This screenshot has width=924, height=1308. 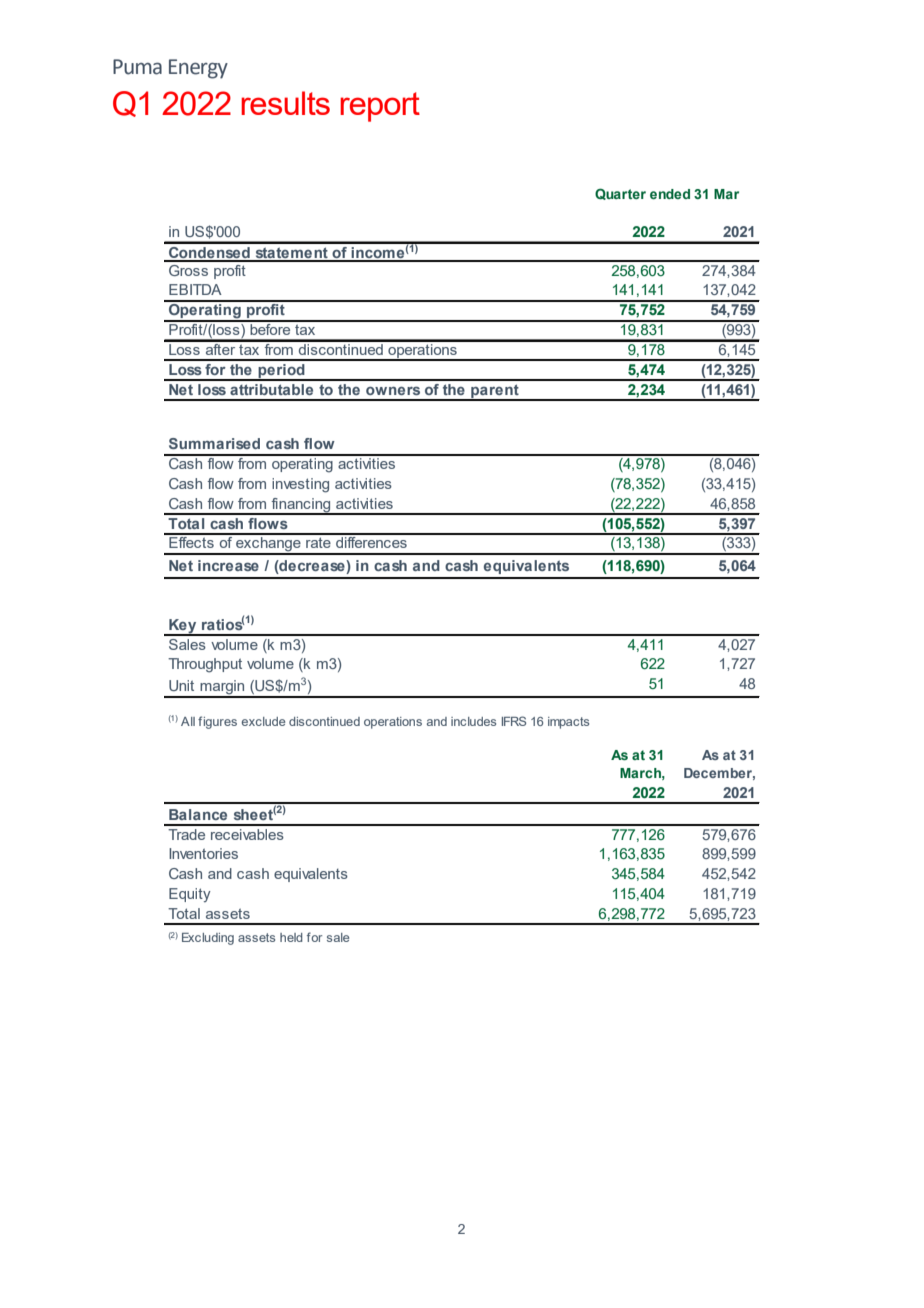 I want to click on EBITDA, so click(x=195, y=289).
